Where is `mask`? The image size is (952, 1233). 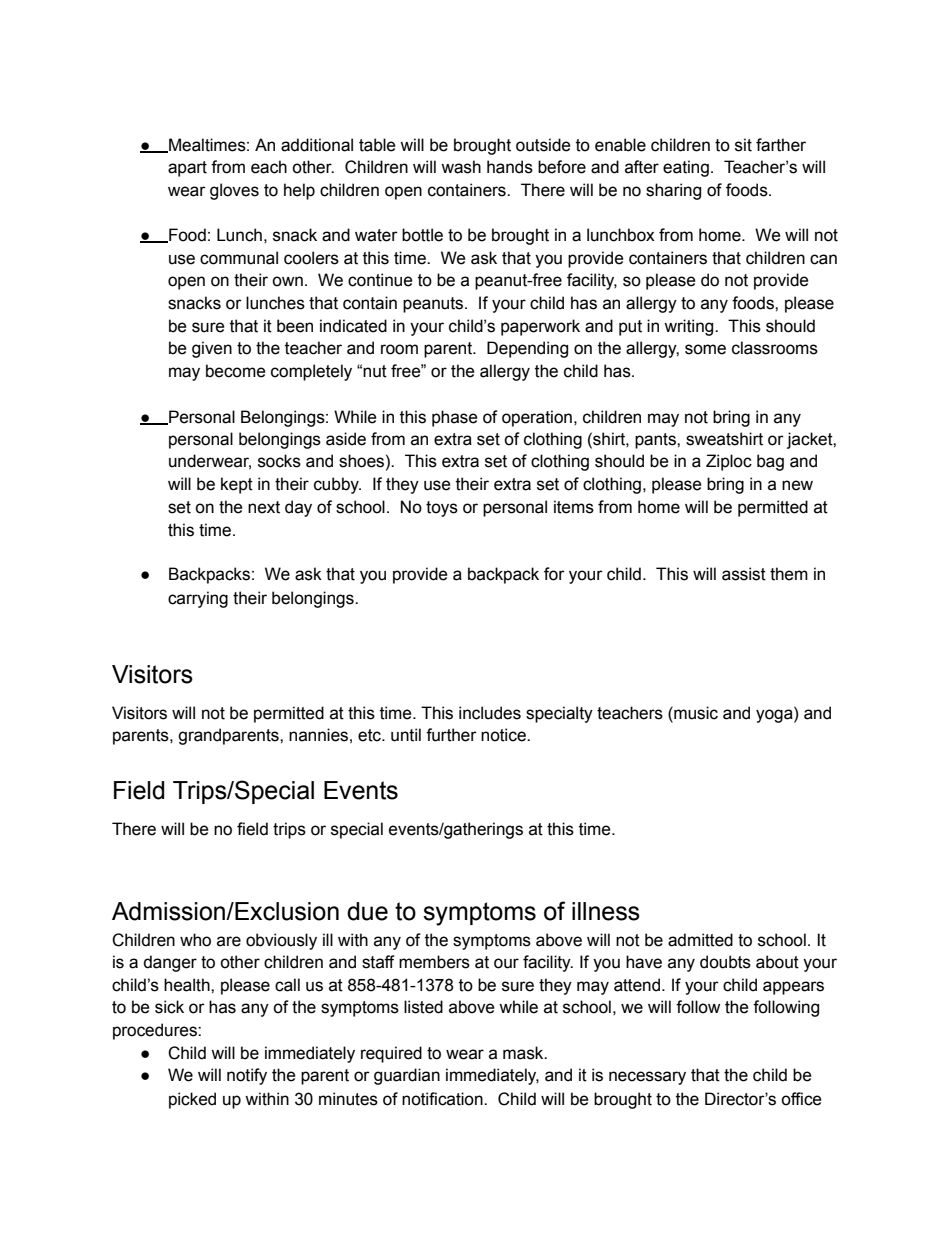
mask is located at coordinates (524, 1053).
